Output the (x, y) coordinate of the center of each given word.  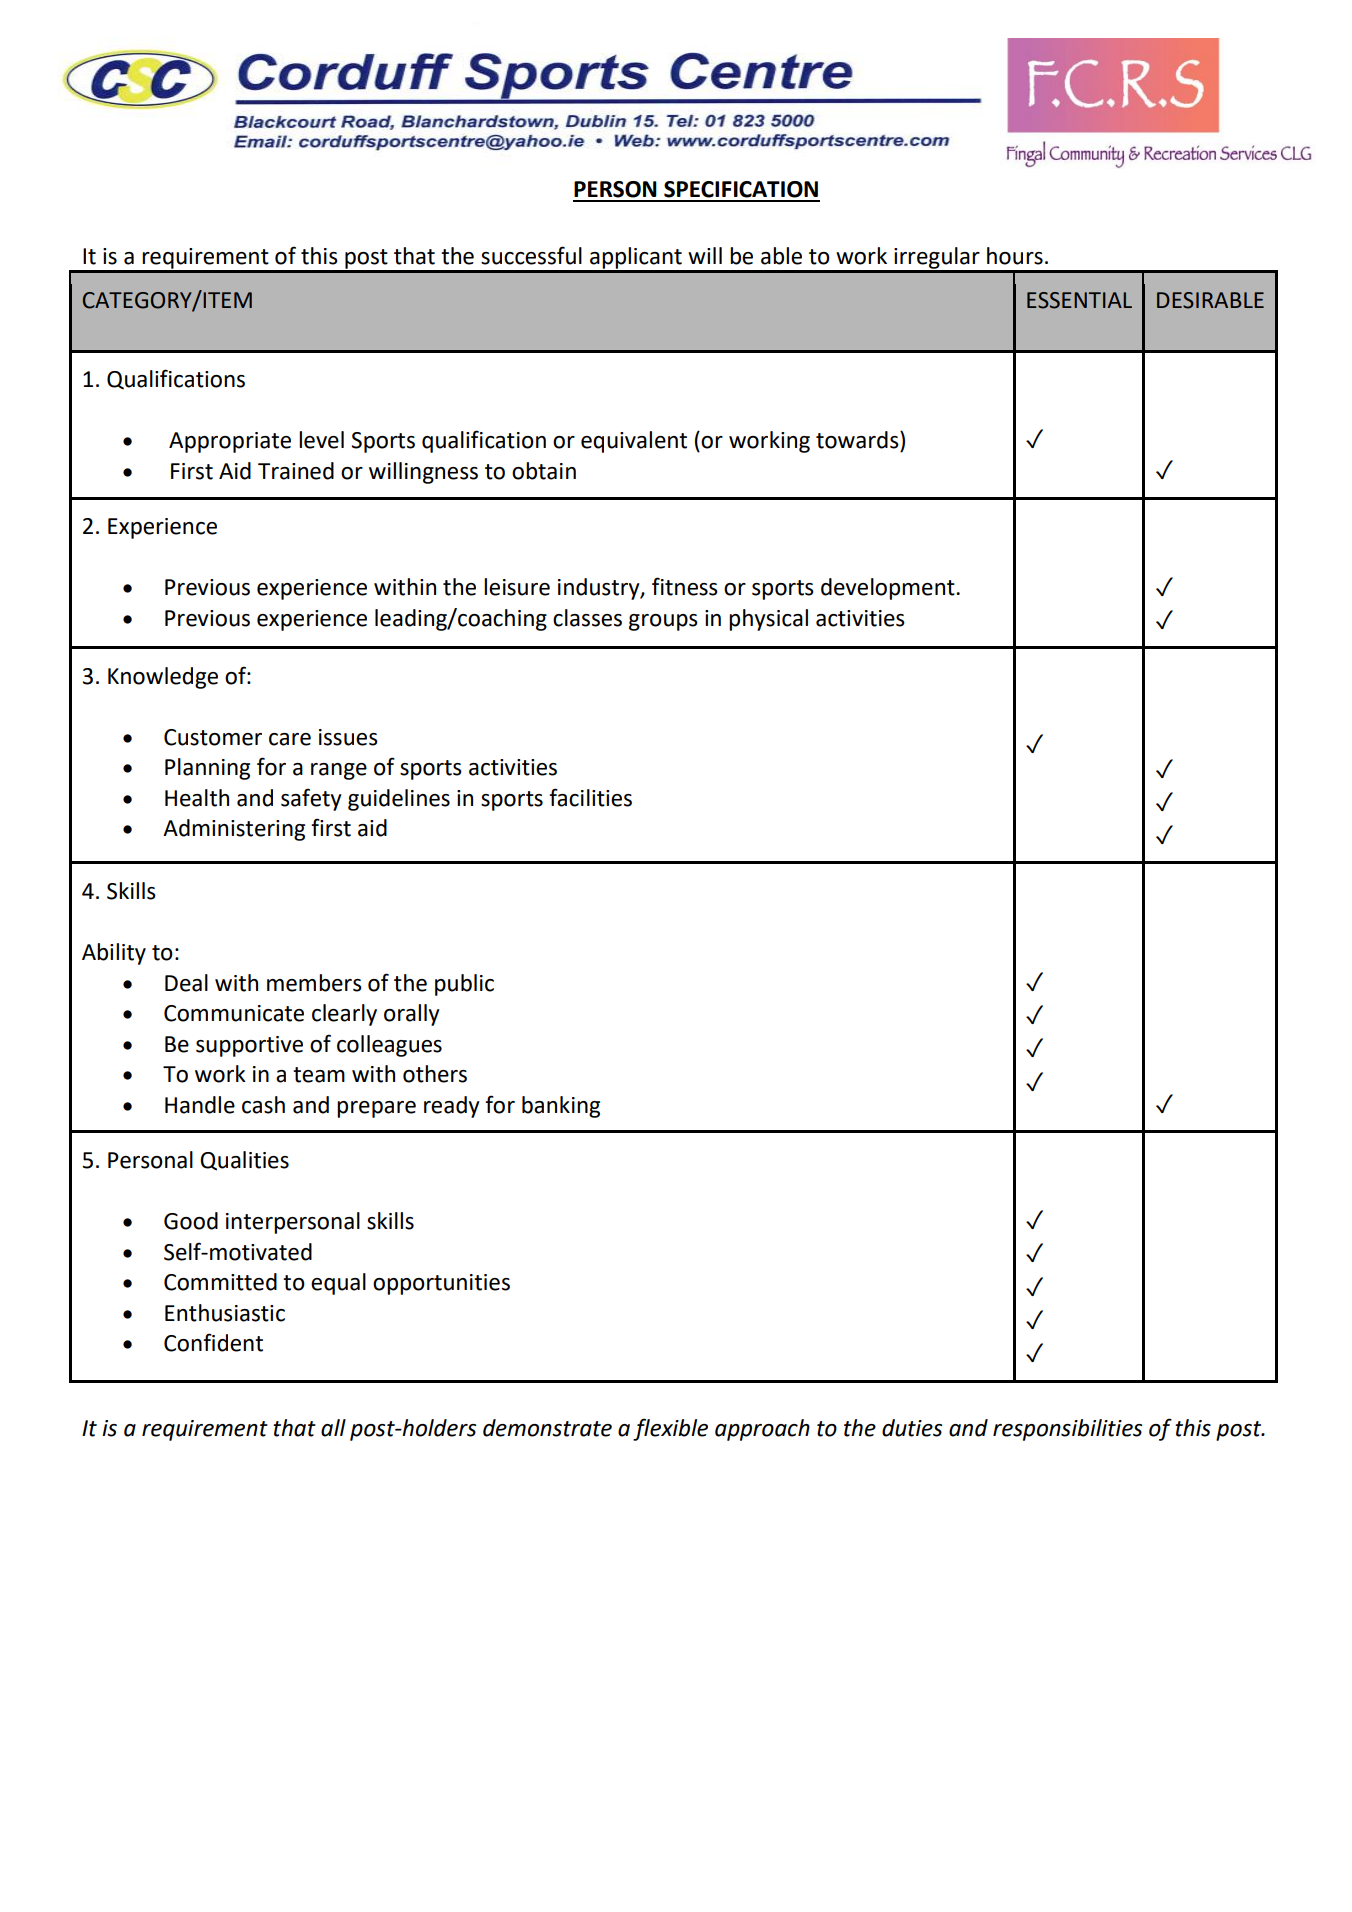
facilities (590, 797)
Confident (213, 1342)
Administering (234, 830)
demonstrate (547, 1428)
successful (531, 255)
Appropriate (230, 442)
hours (1015, 256)
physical (768, 620)
